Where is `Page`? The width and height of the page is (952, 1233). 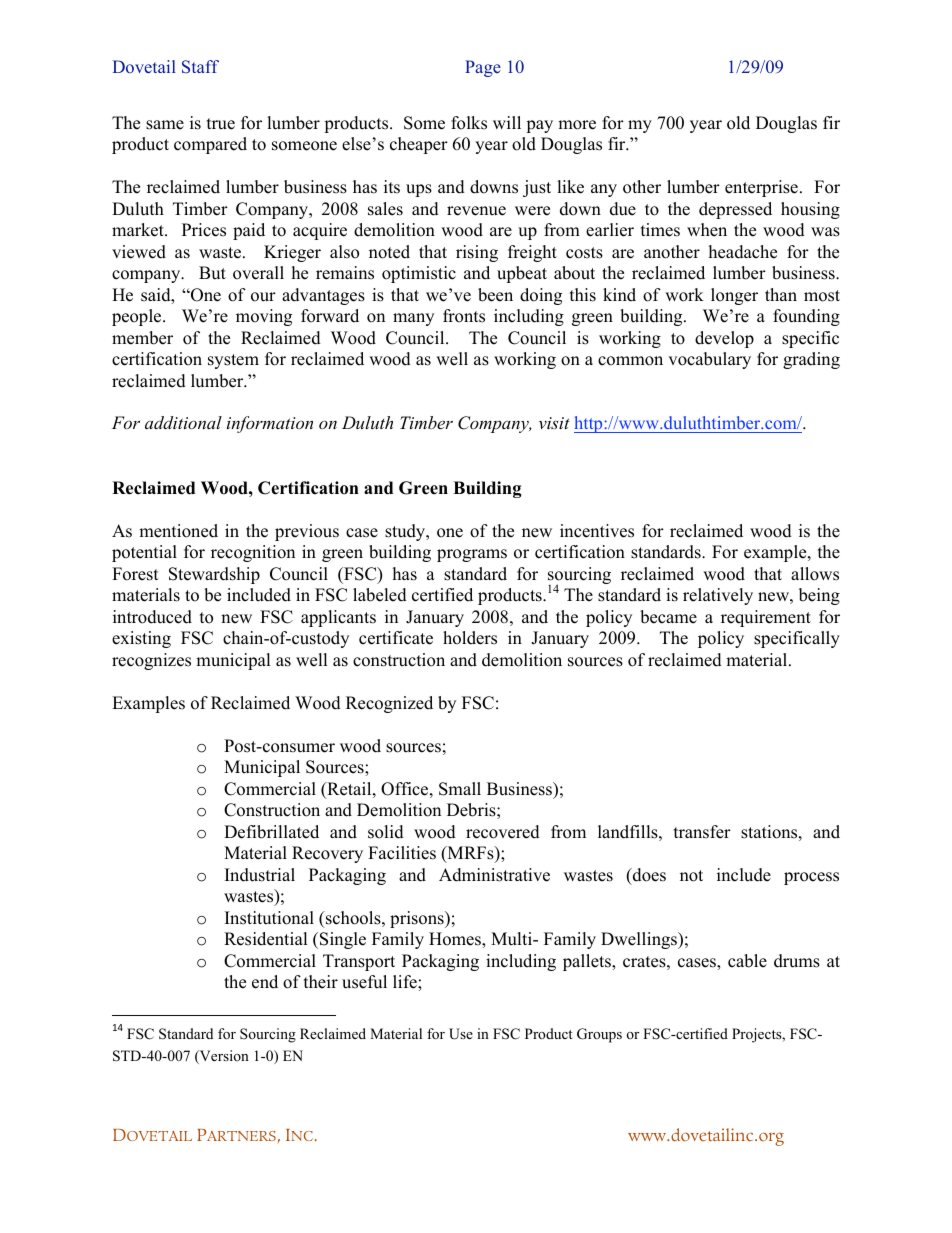 Page is located at coordinates (483, 68).
